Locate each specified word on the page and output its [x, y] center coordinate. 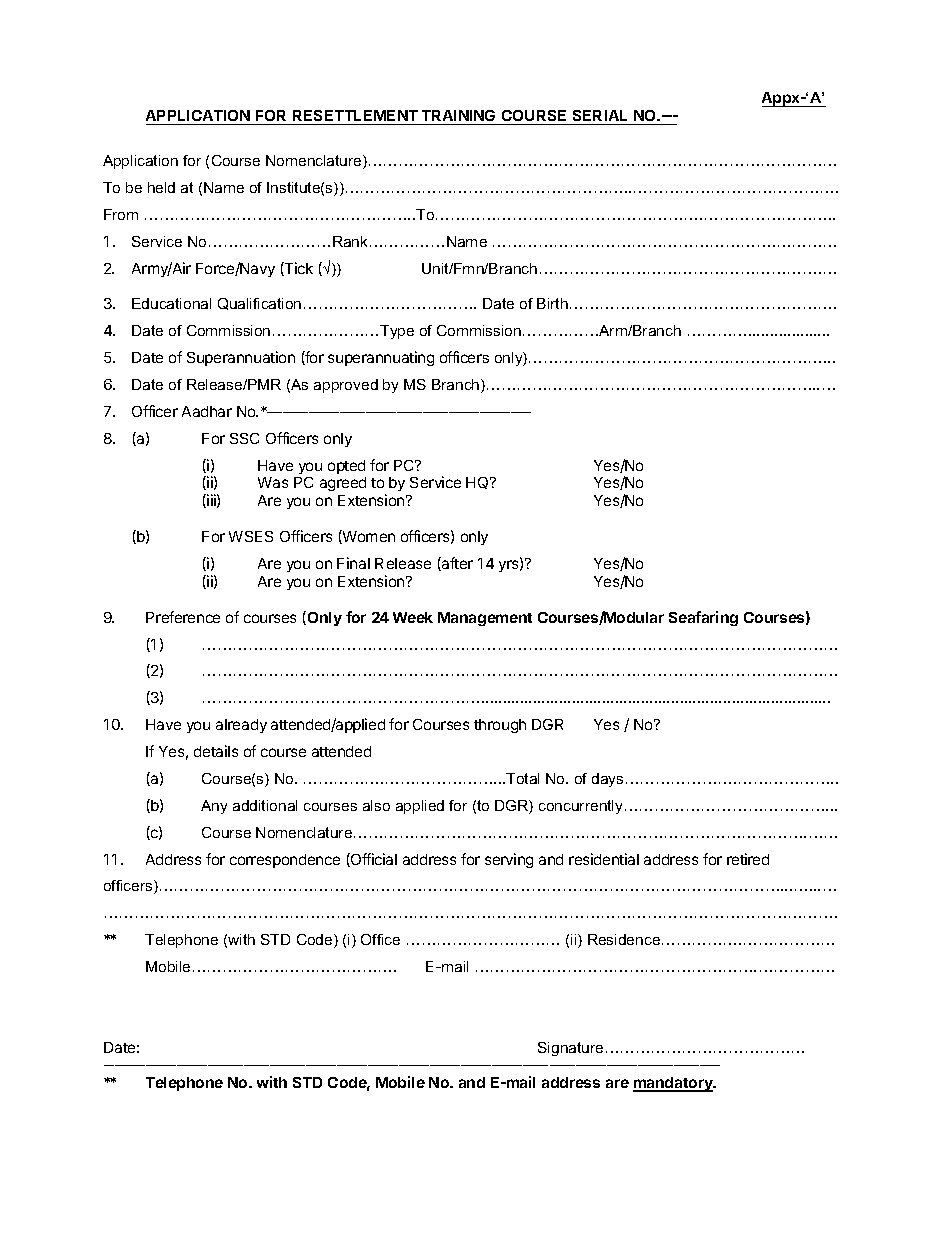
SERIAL [600, 117]
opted [346, 467]
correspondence [285, 861]
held [161, 187]
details [216, 751]
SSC [244, 438]
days [607, 780]
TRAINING [459, 117]
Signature [570, 1049]
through [500, 726]
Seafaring [703, 618]
